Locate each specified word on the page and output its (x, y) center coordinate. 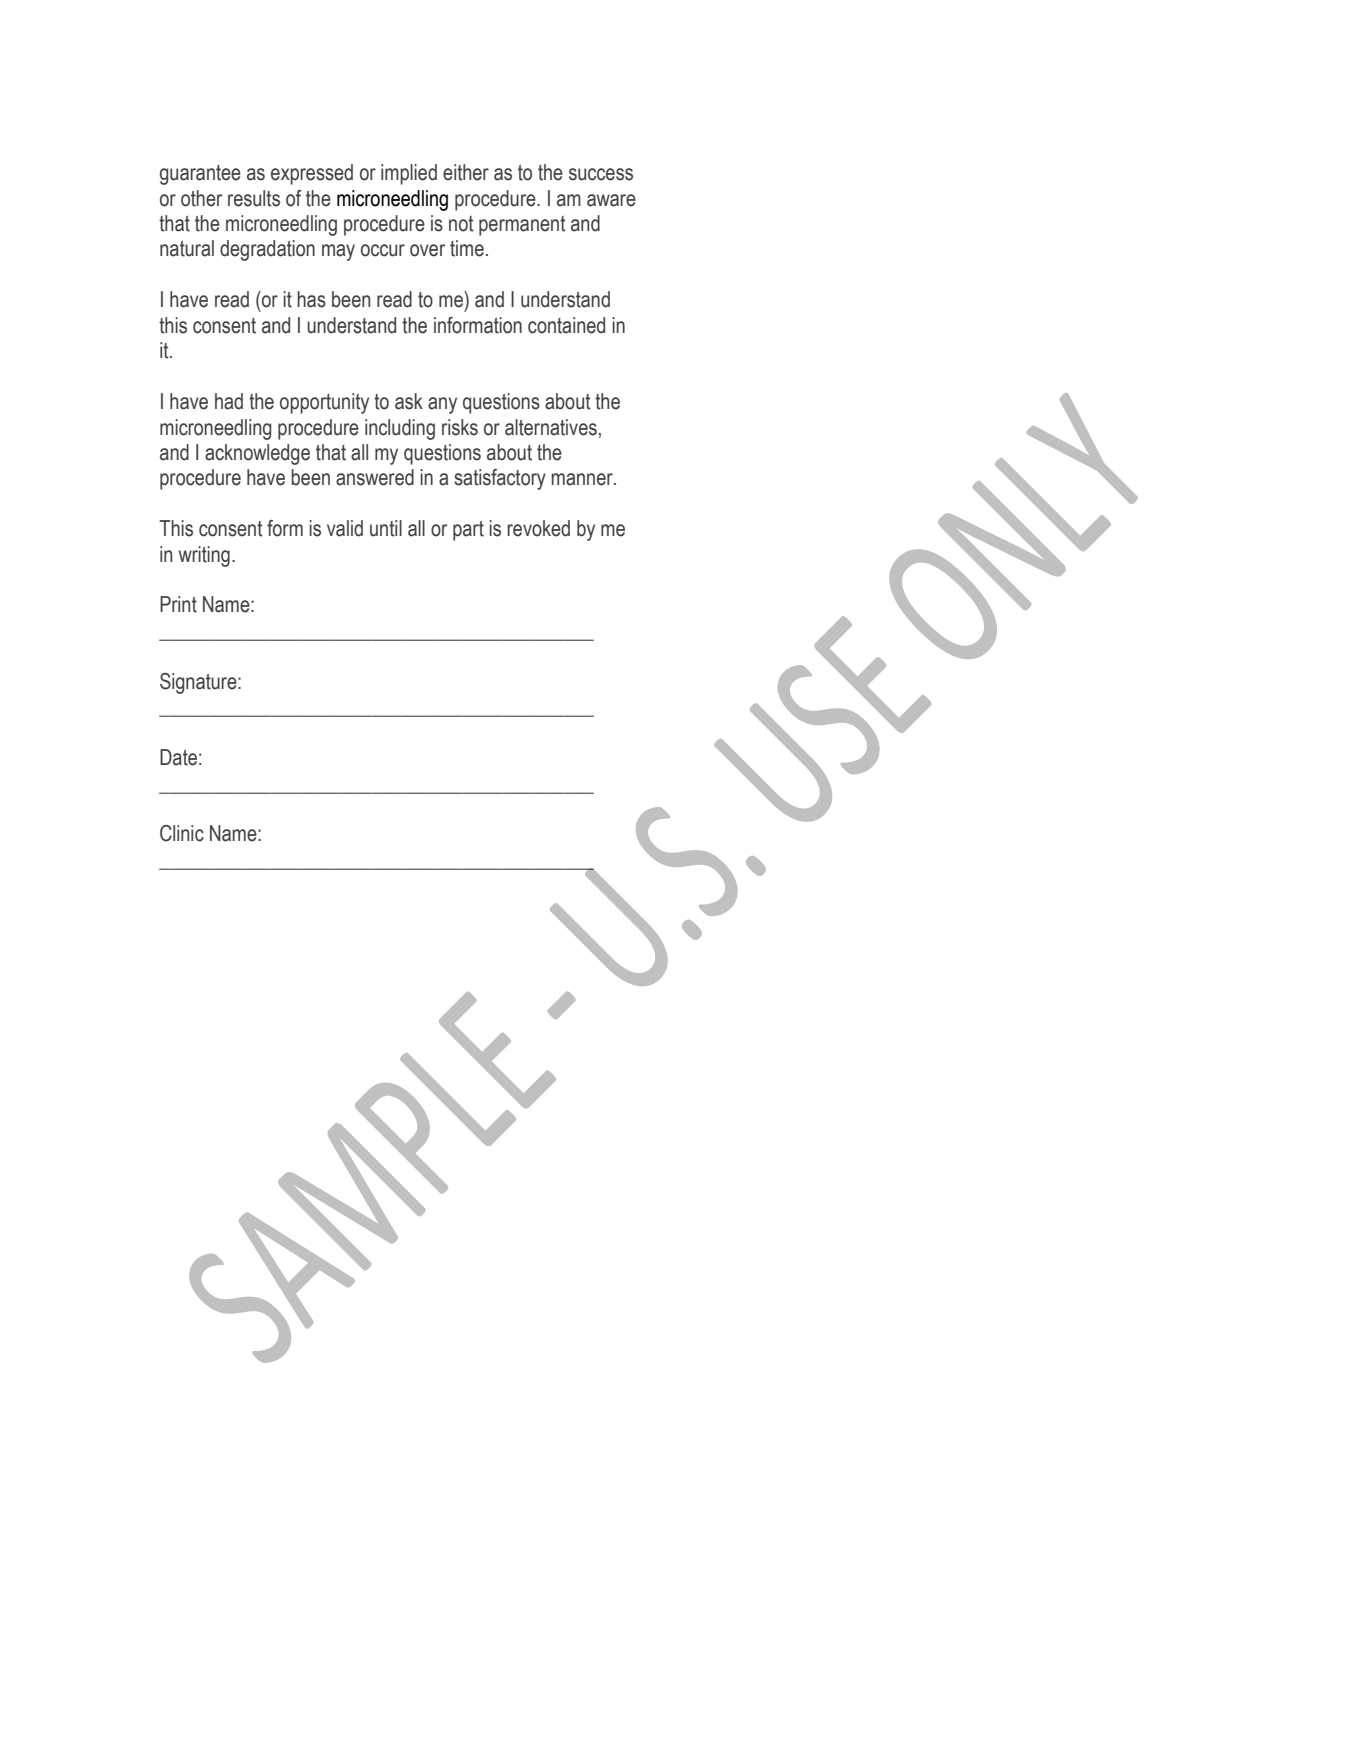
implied (409, 174)
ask (409, 401)
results (254, 198)
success (601, 174)
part (468, 531)
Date (178, 757)
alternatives (551, 427)
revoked (538, 528)
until (386, 528)
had (229, 401)
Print (178, 604)
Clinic (182, 833)
